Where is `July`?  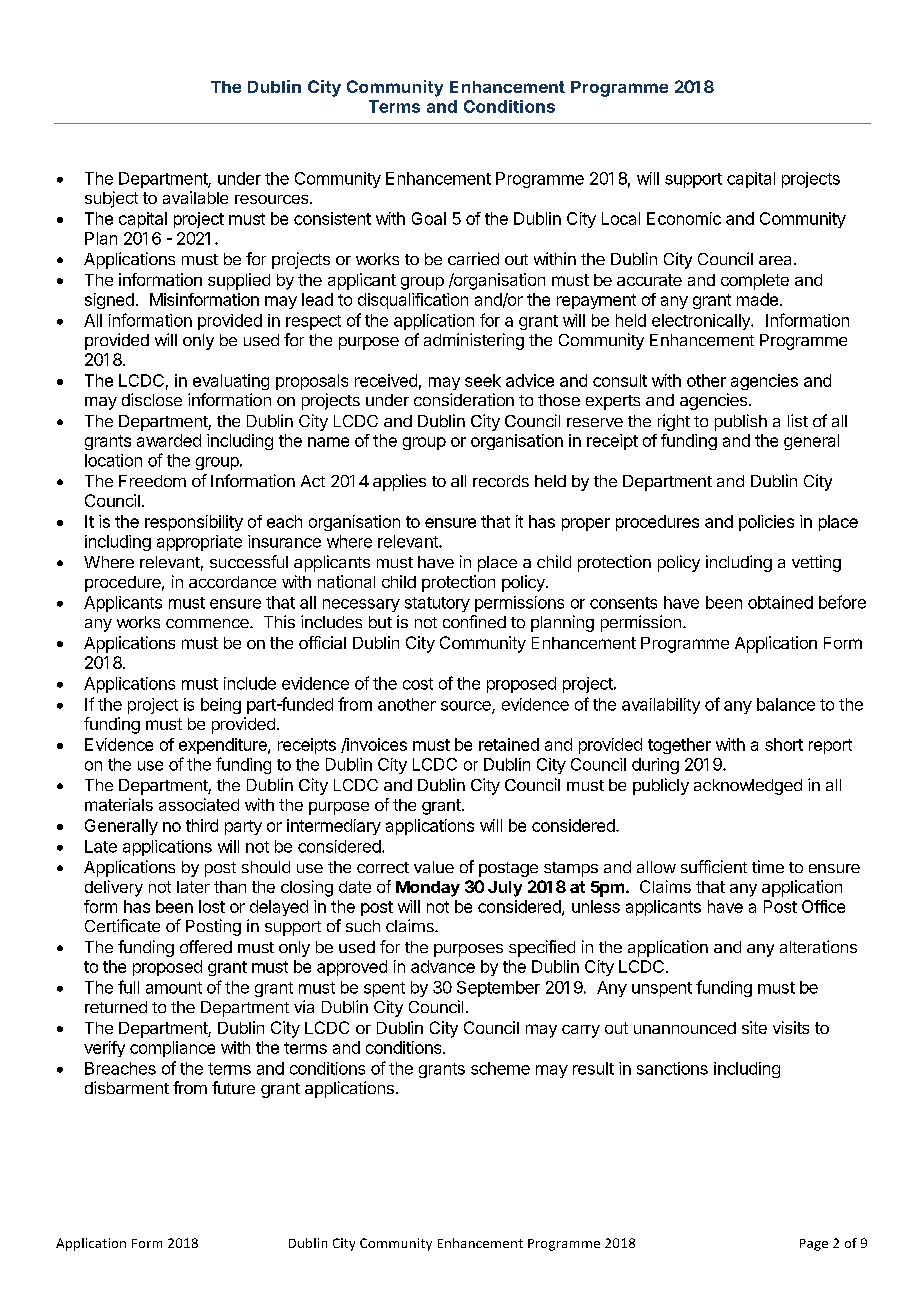
July is located at coordinates (505, 889).
